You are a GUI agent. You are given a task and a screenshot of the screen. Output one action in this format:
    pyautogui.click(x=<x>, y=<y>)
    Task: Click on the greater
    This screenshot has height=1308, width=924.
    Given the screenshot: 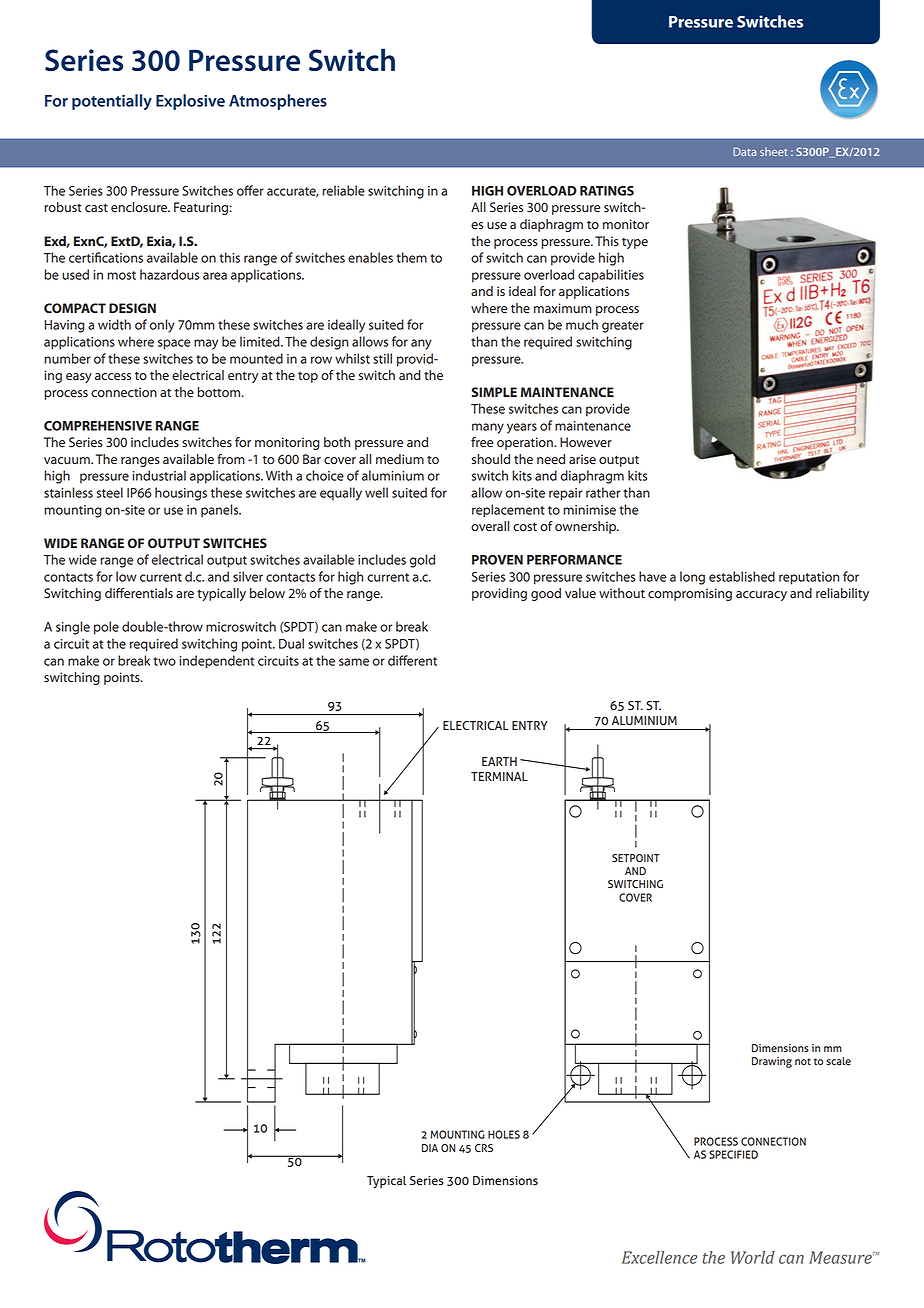 What is the action you would take?
    pyautogui.click(x=623, y=327)
